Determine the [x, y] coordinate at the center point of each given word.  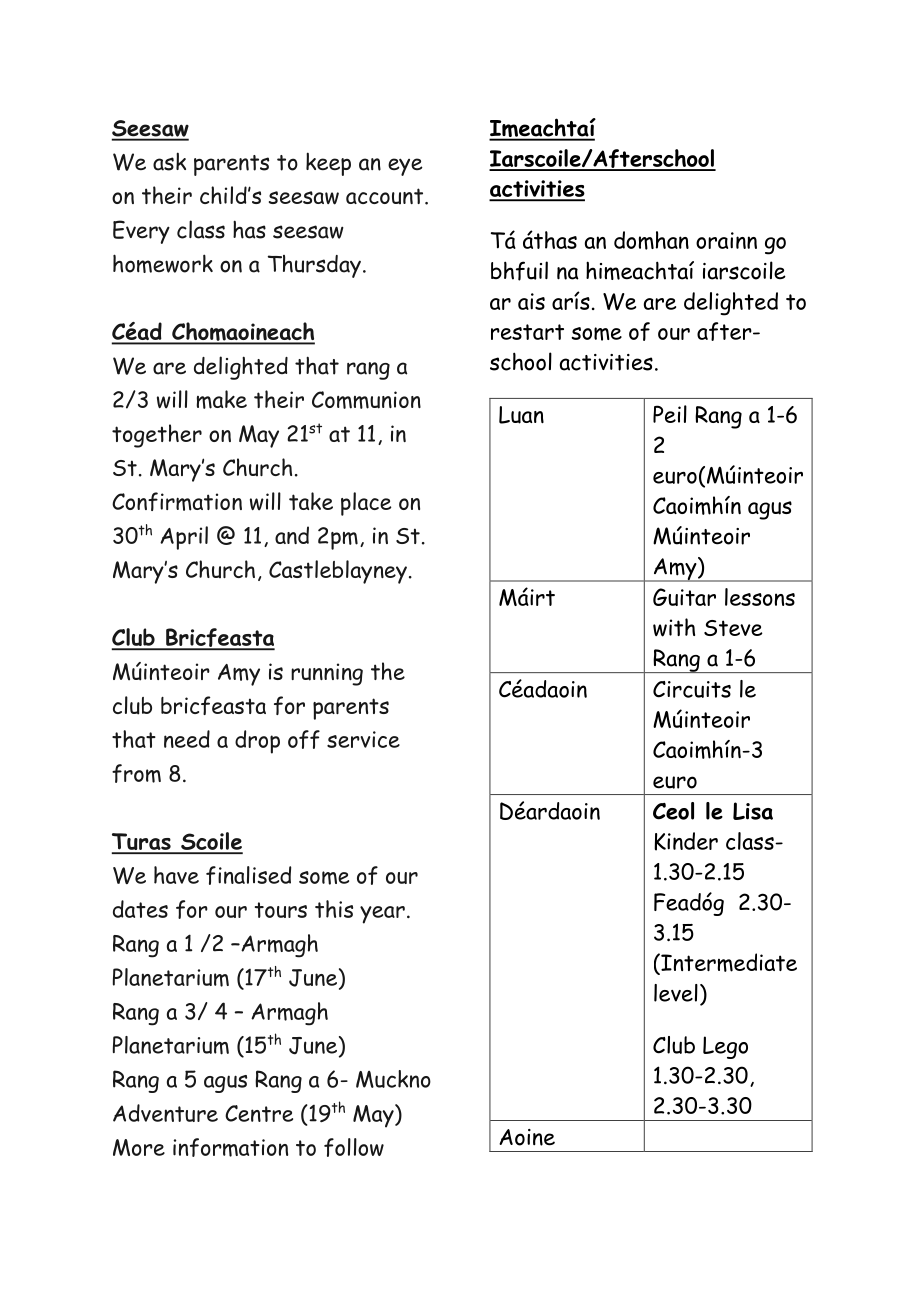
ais [531, 301]
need [187, 739]
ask [169, 161]
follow [354, 1147]
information [230, 1147]
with [674, 627]
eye [405, 167]
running [327, 674]
